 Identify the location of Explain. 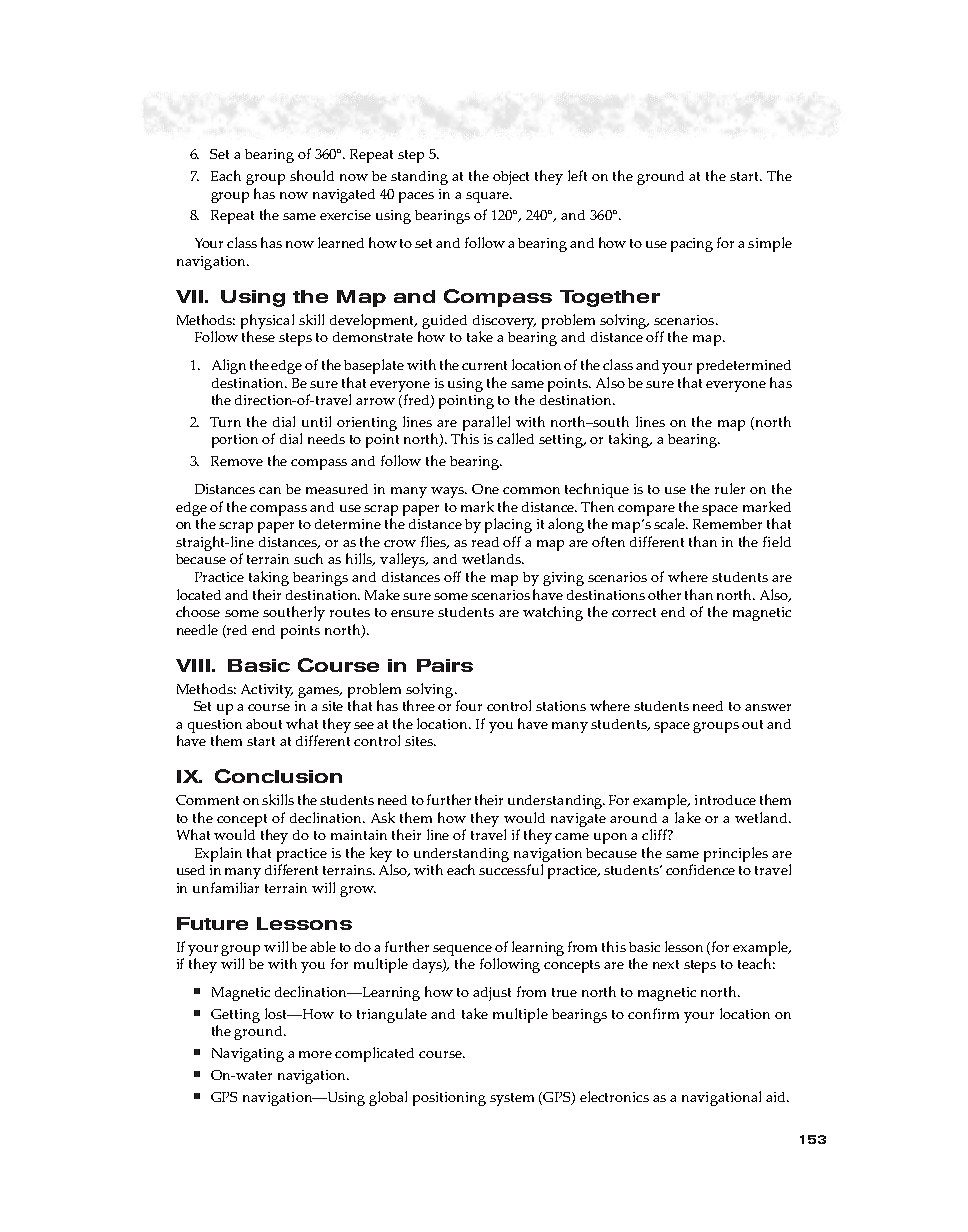
(218, 854).
